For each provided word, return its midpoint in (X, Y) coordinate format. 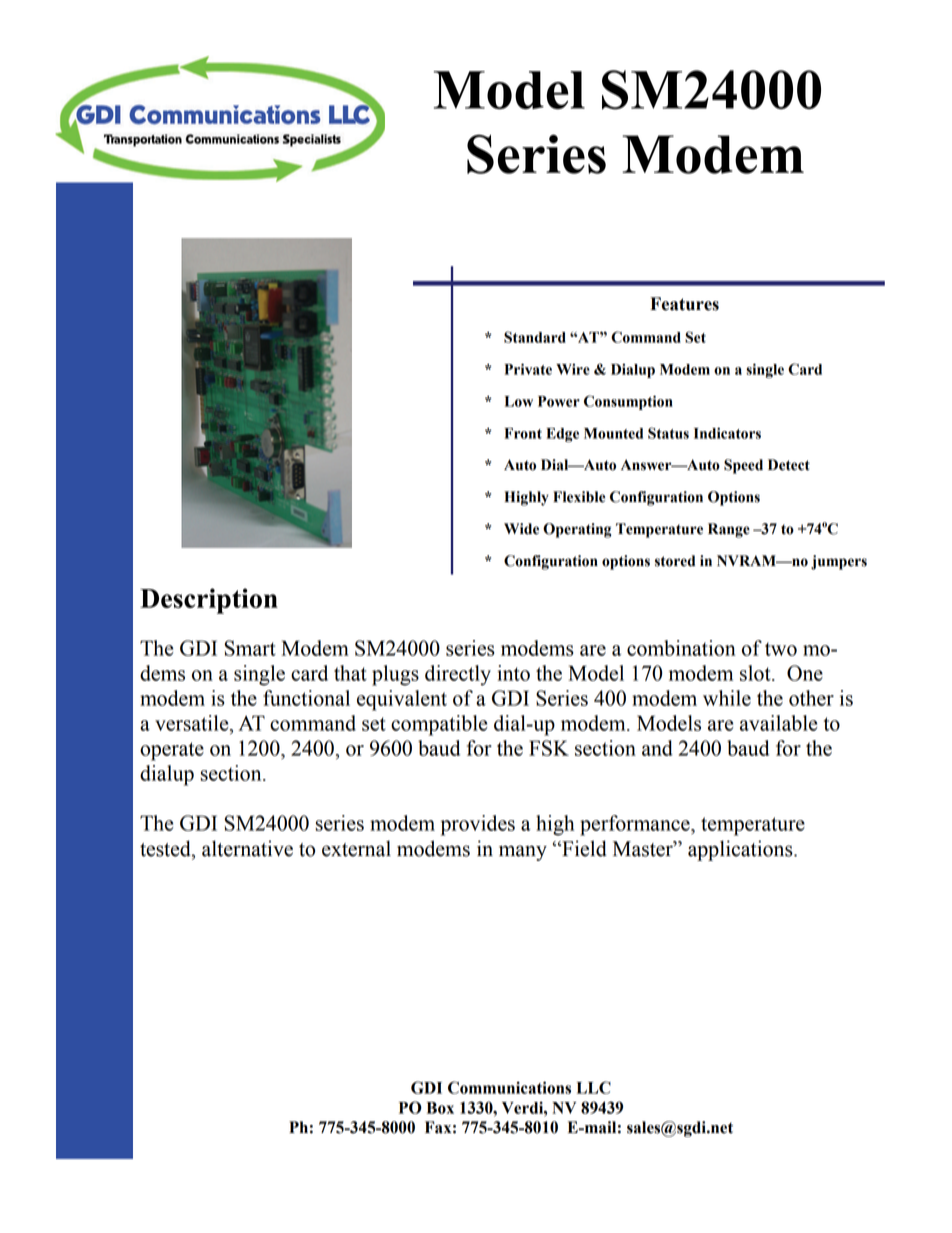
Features (684, 304)
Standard (535, 337)
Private (528, 369)
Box (440, 1108)
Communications (509, 1087)
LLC (594, 1087)
